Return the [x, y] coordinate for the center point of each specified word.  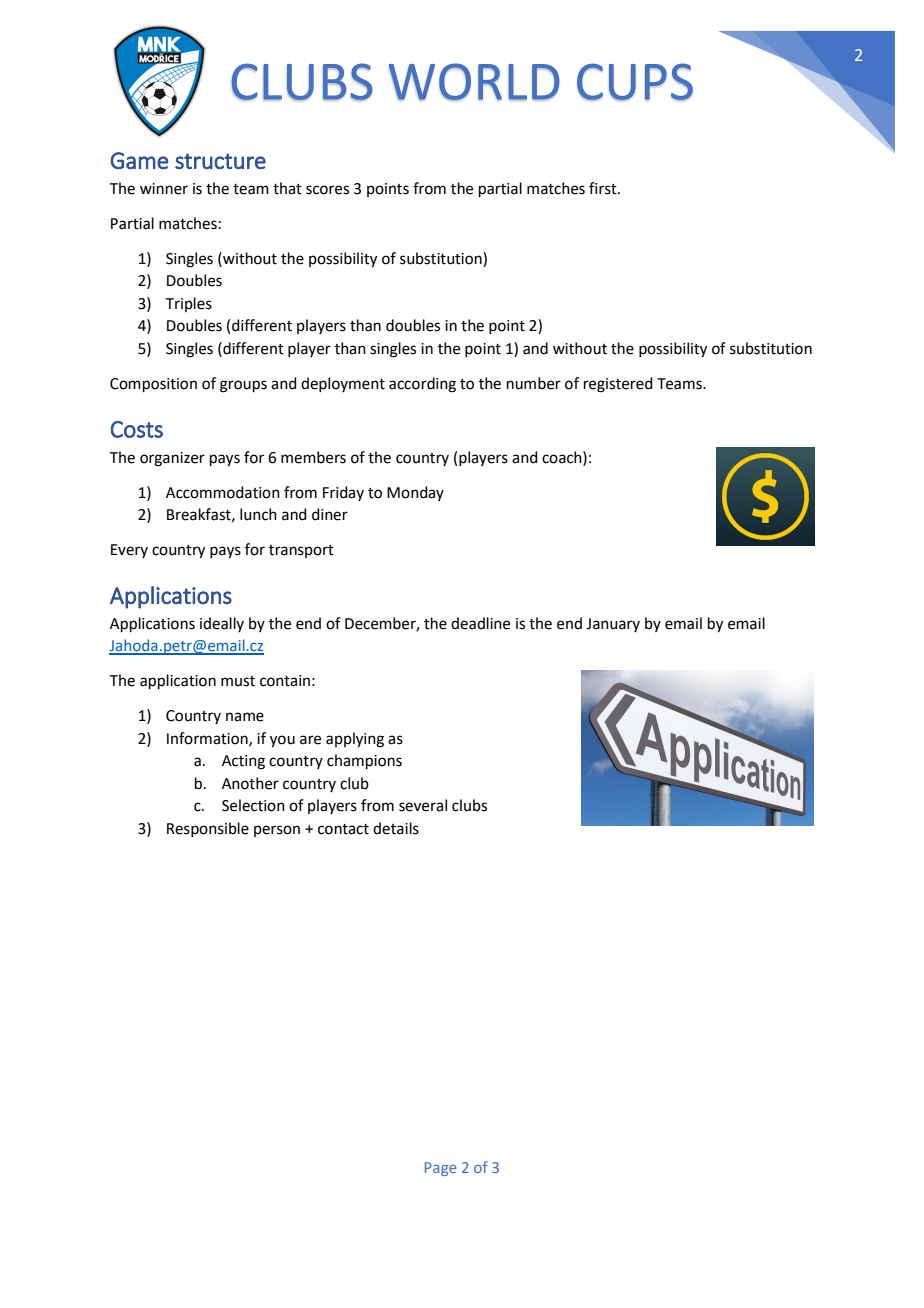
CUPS [635, 82]
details [396, 828]
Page [441, 1169]
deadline [480, 623]
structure [220, 161]
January [613, 625]
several [423, 805]
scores [327, 190]
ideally [222, 624]
